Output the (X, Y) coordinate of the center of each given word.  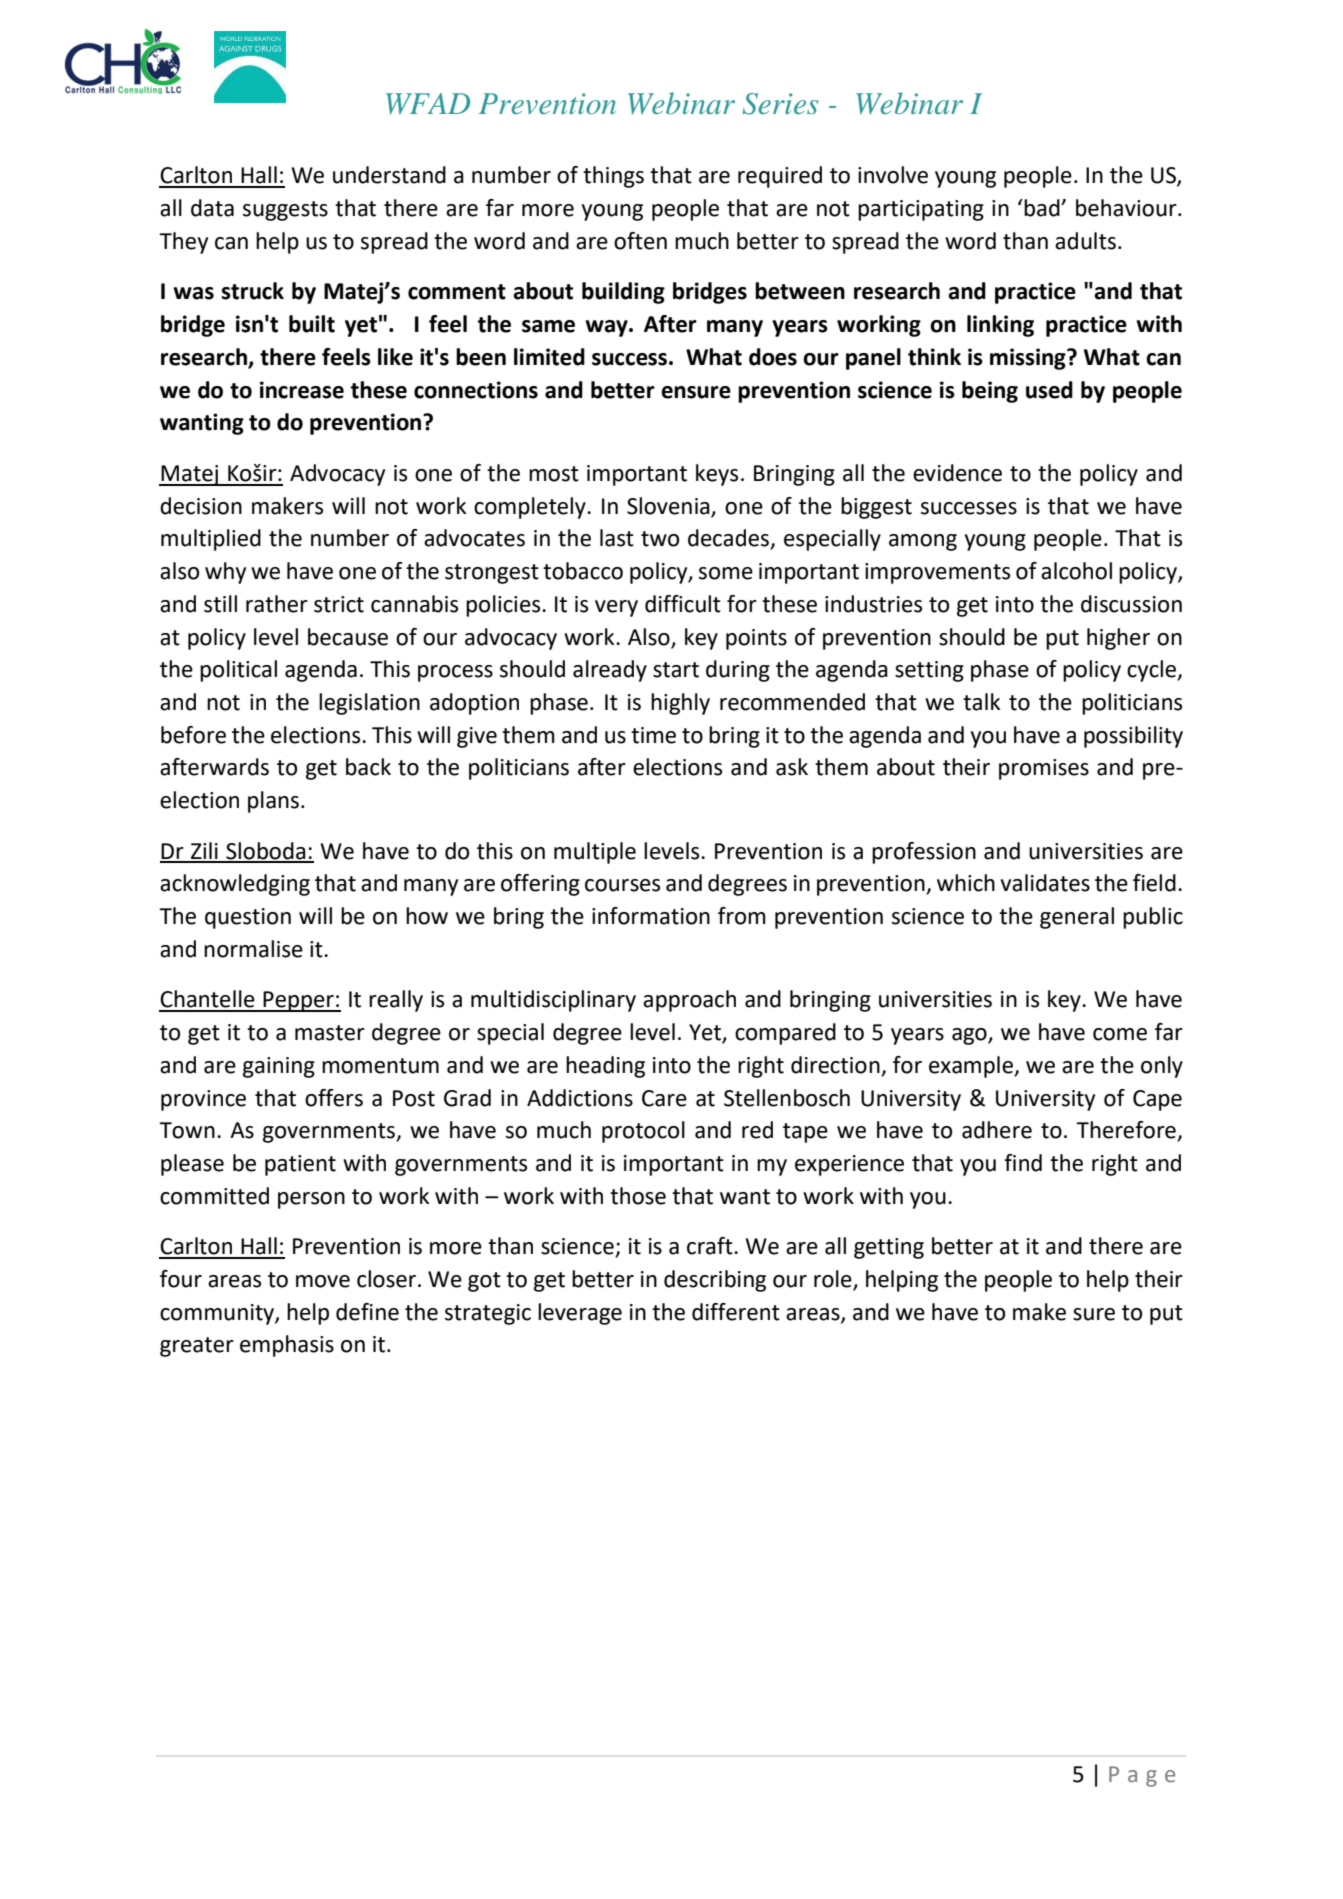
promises (1044, 769)
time (653, 735)
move (323, 1281)
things (613, 177)
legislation (369, 704)
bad (1043, 208)
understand (389, 175)
